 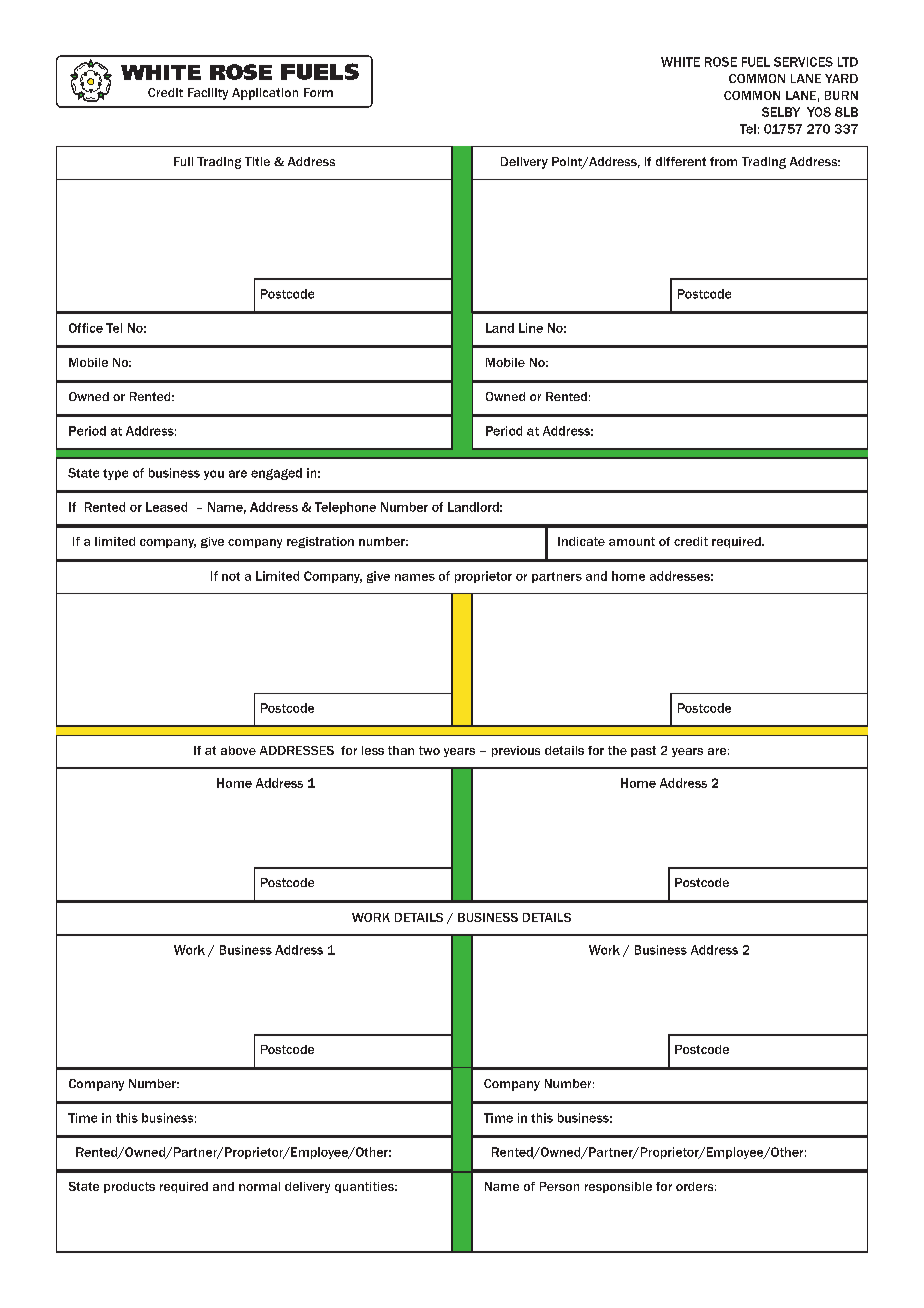 What do you see at coordinates (345, 508) in the screenshot?
I see `Telephone` at bounding box center [345, 508].
